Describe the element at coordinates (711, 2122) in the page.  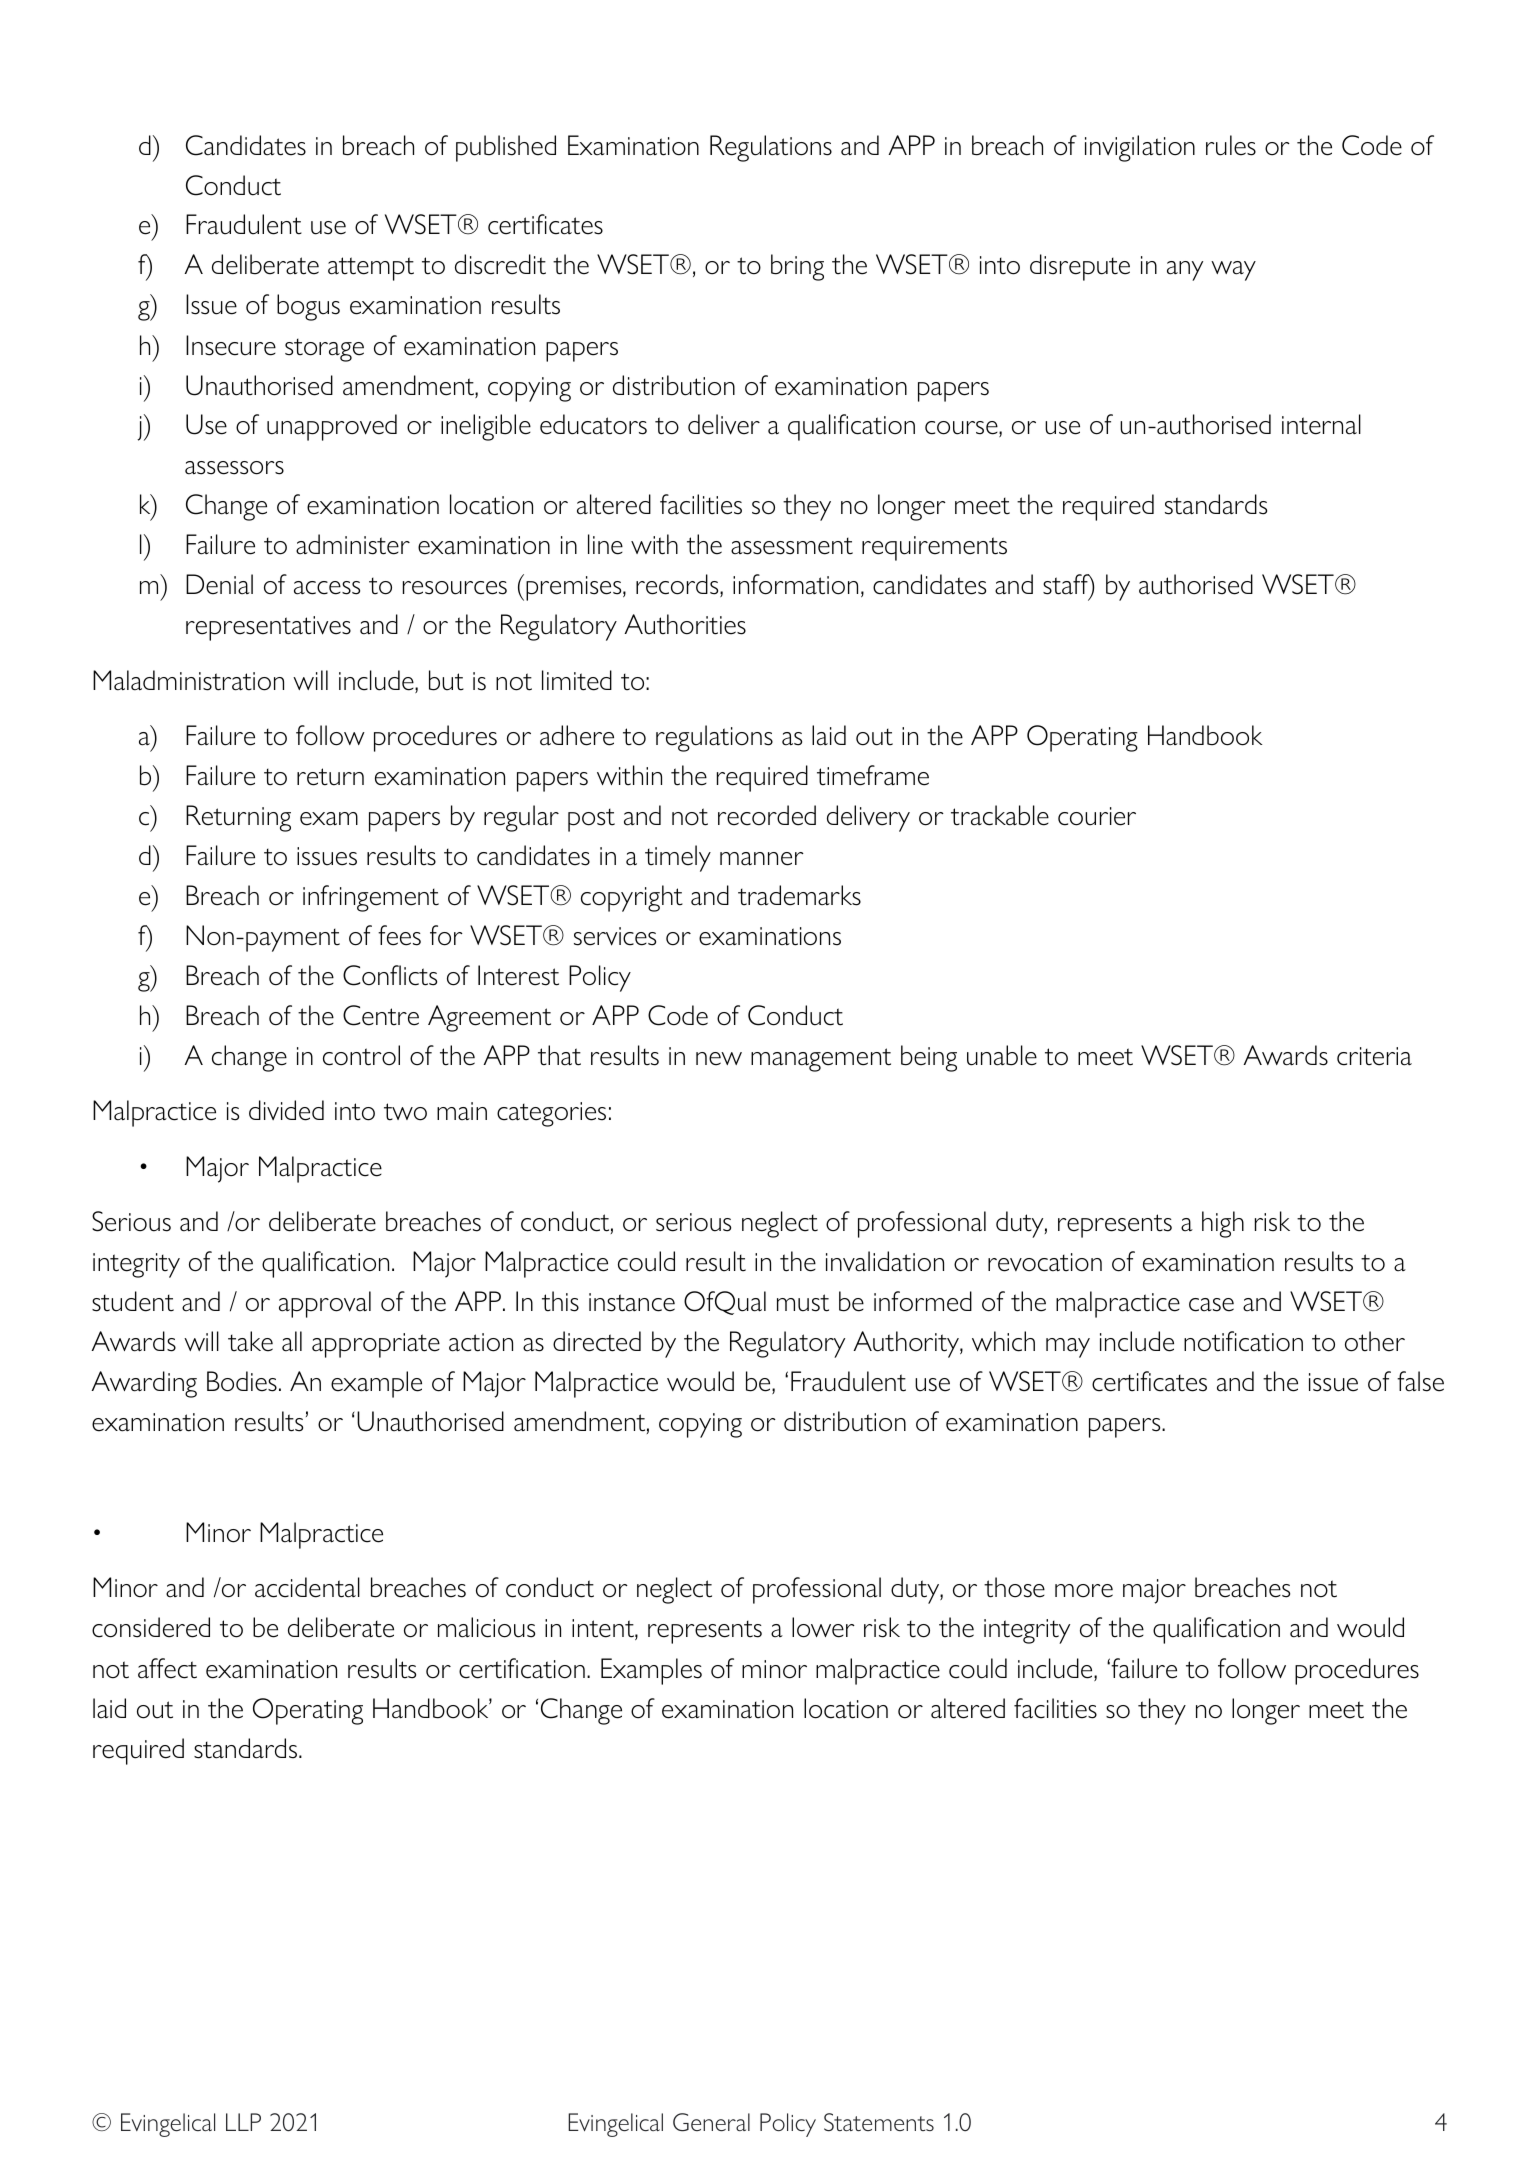
I see `General` at that location.
